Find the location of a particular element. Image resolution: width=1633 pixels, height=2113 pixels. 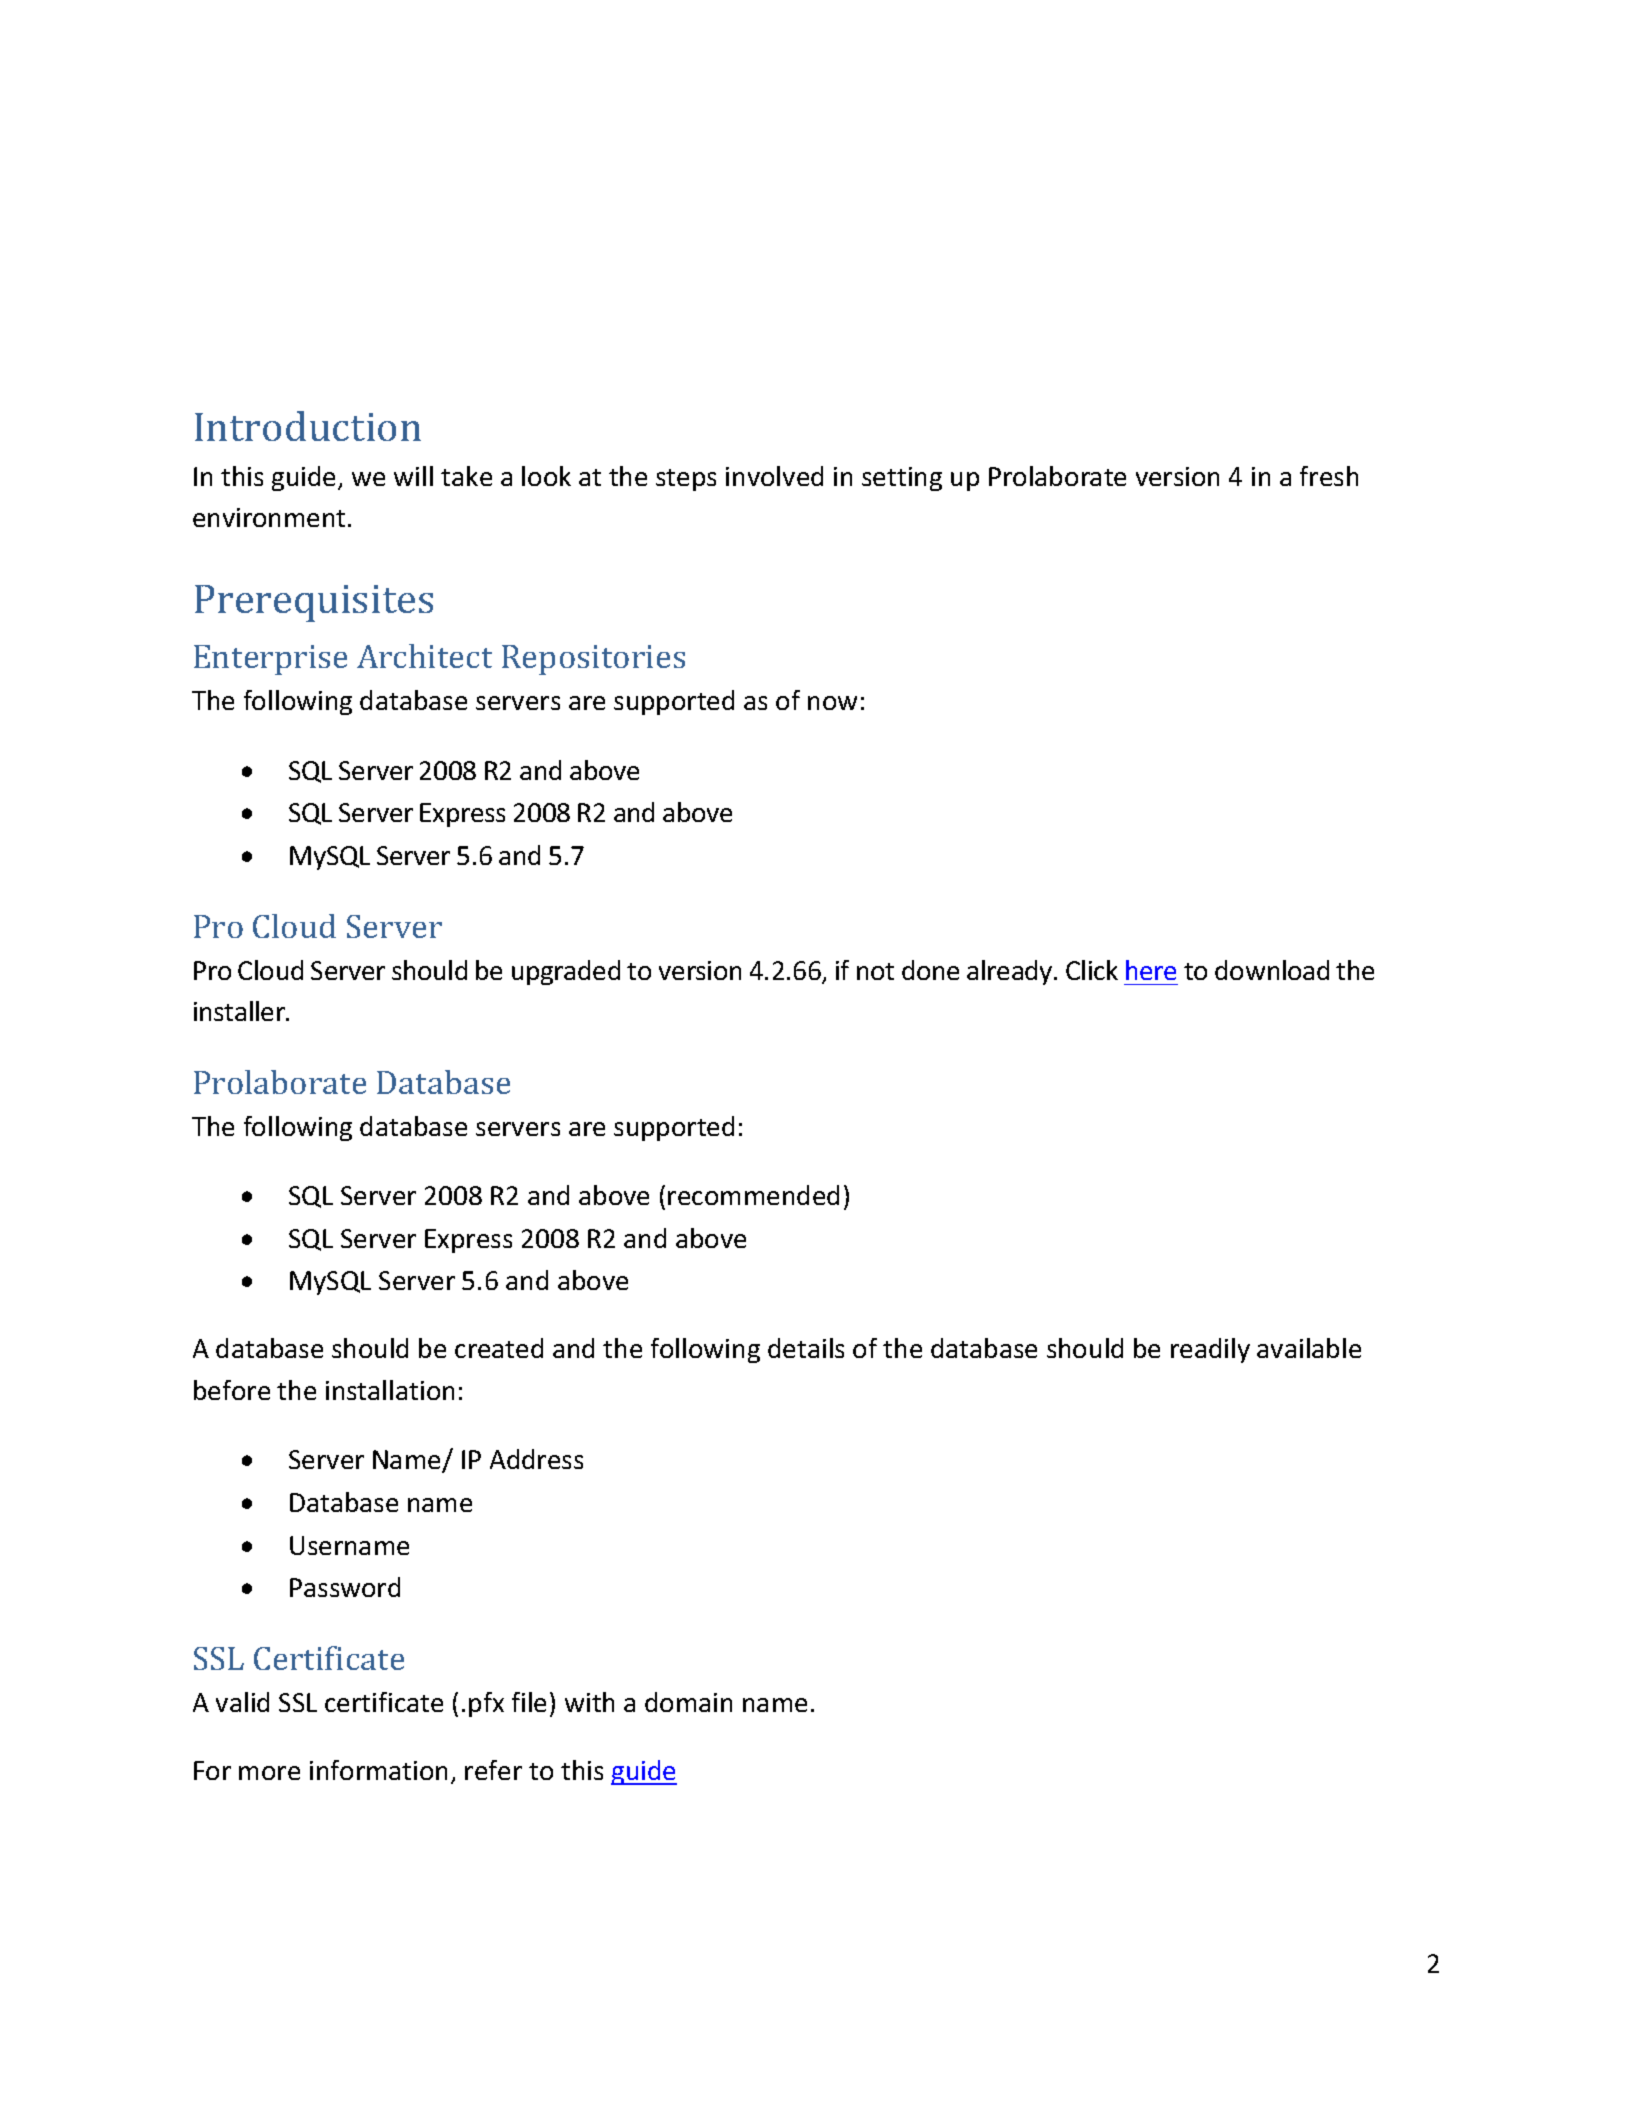

recommended is located at coordinates (753, 1195).
